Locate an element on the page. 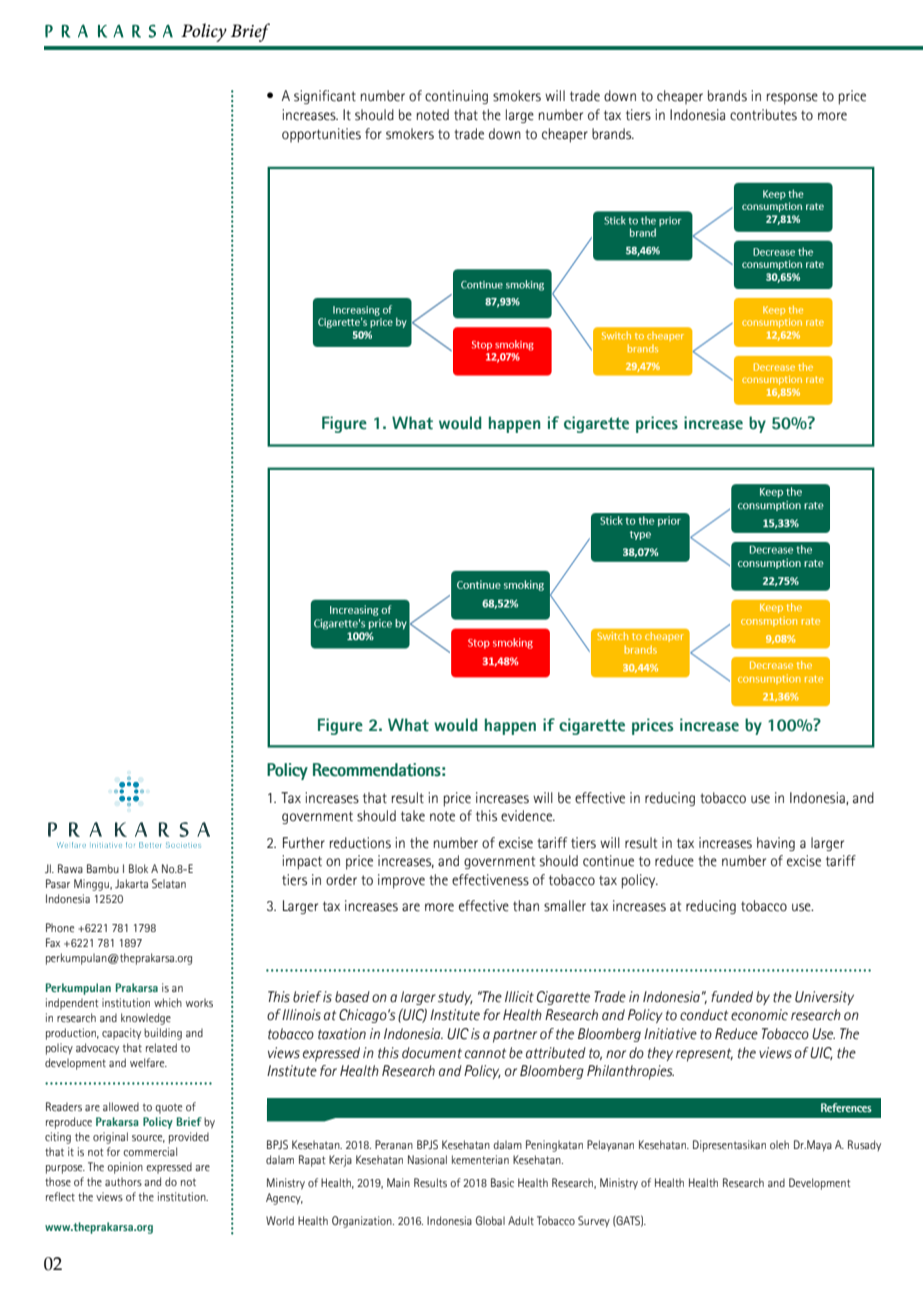 The height and width of the image is (1308, 924). continuing is located at coordinates (456, 97).
